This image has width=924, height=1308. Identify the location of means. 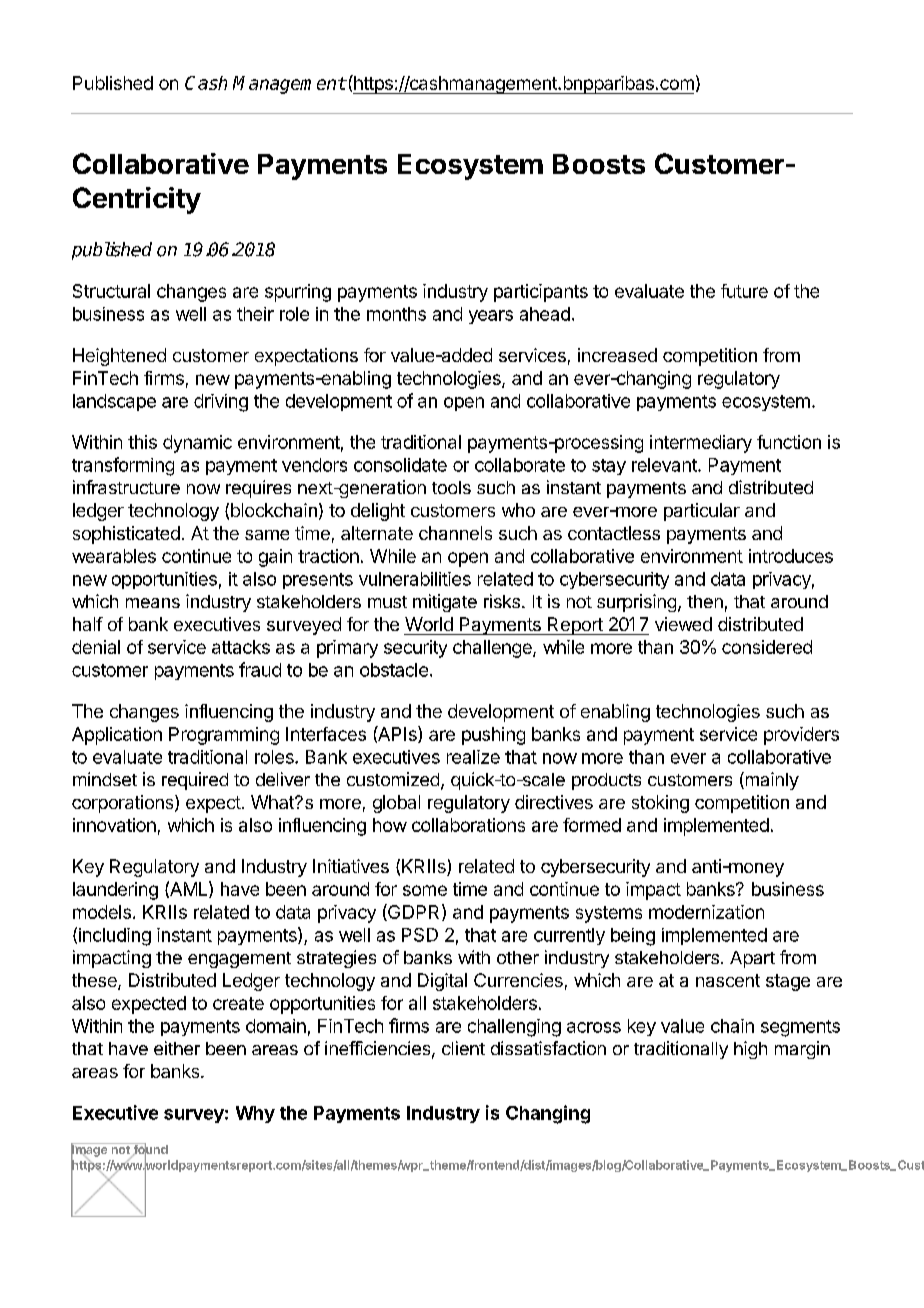
(153, 603).
